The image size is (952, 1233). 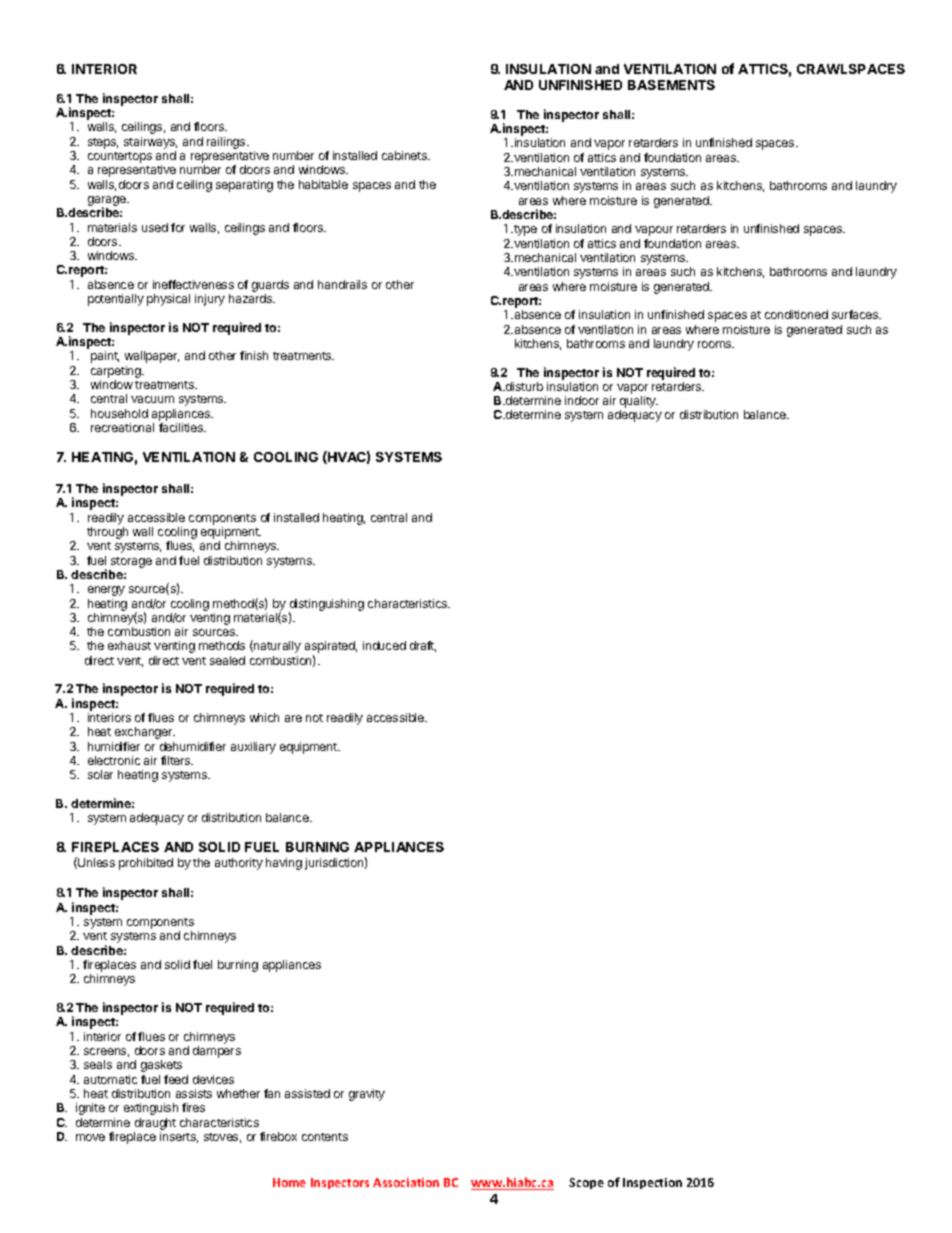 What do you see at coordinates (671, 85) in the document?
I see `BASEMENTS` at bounding box center [671, 85].
